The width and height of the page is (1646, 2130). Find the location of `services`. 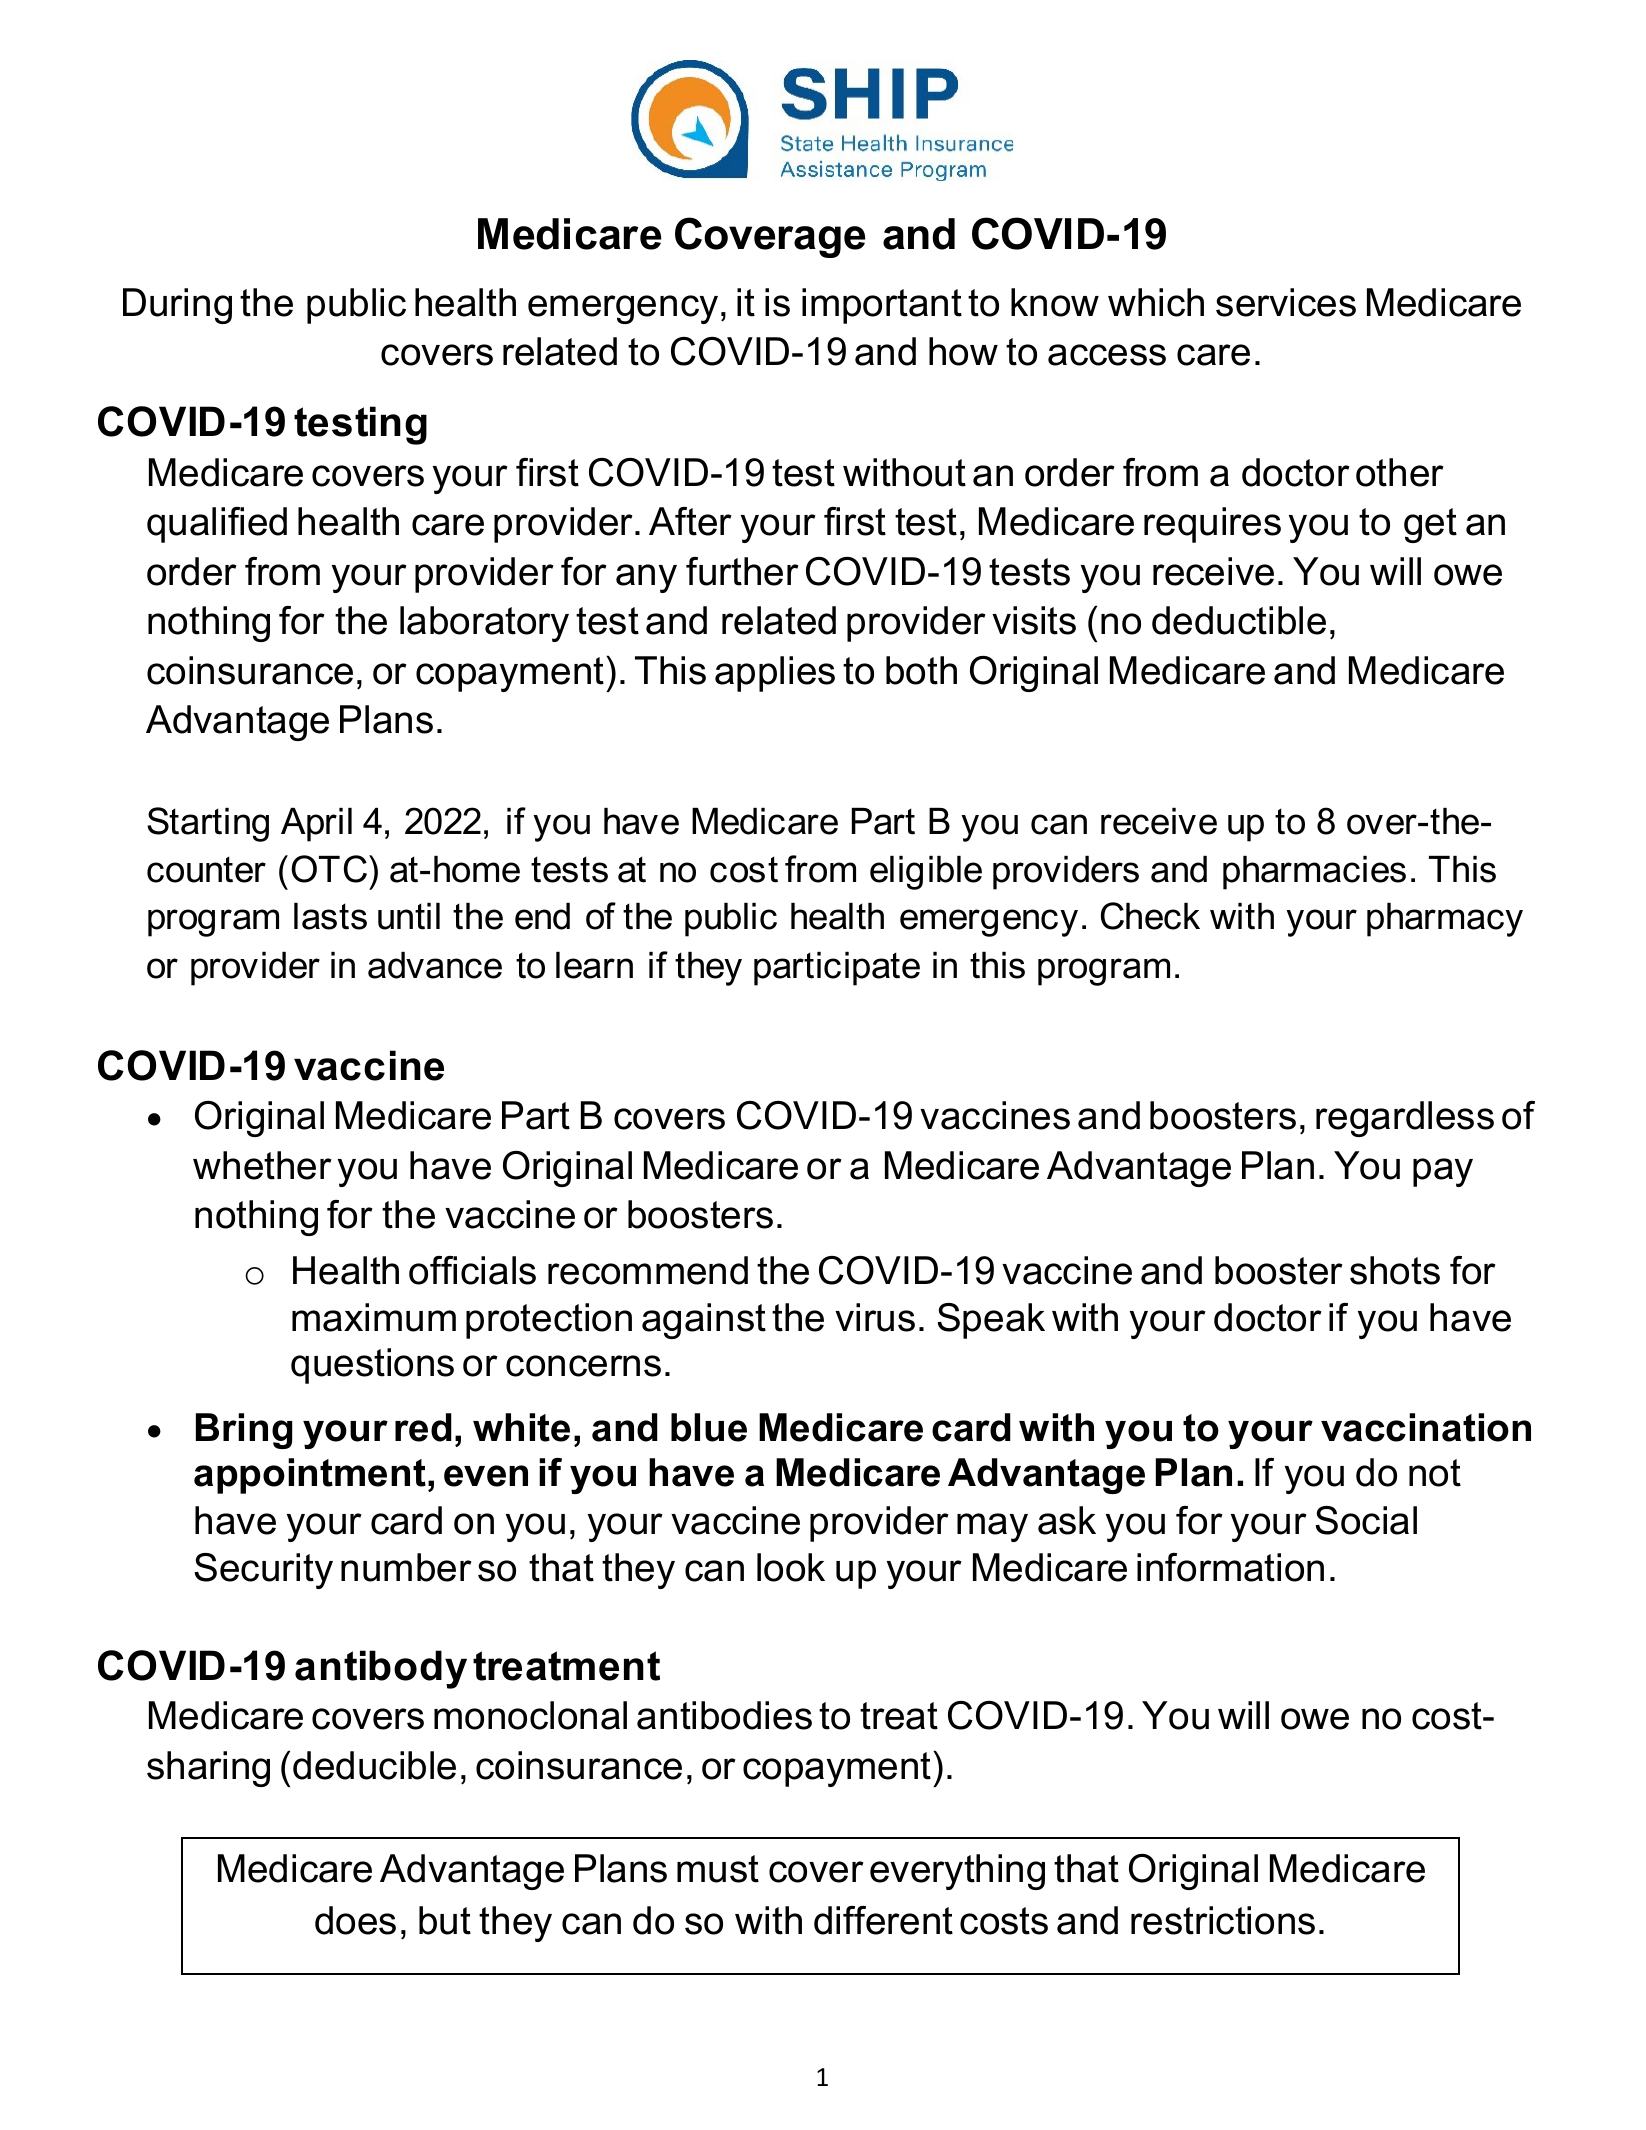

services is located at coordinates (1286, 302).
